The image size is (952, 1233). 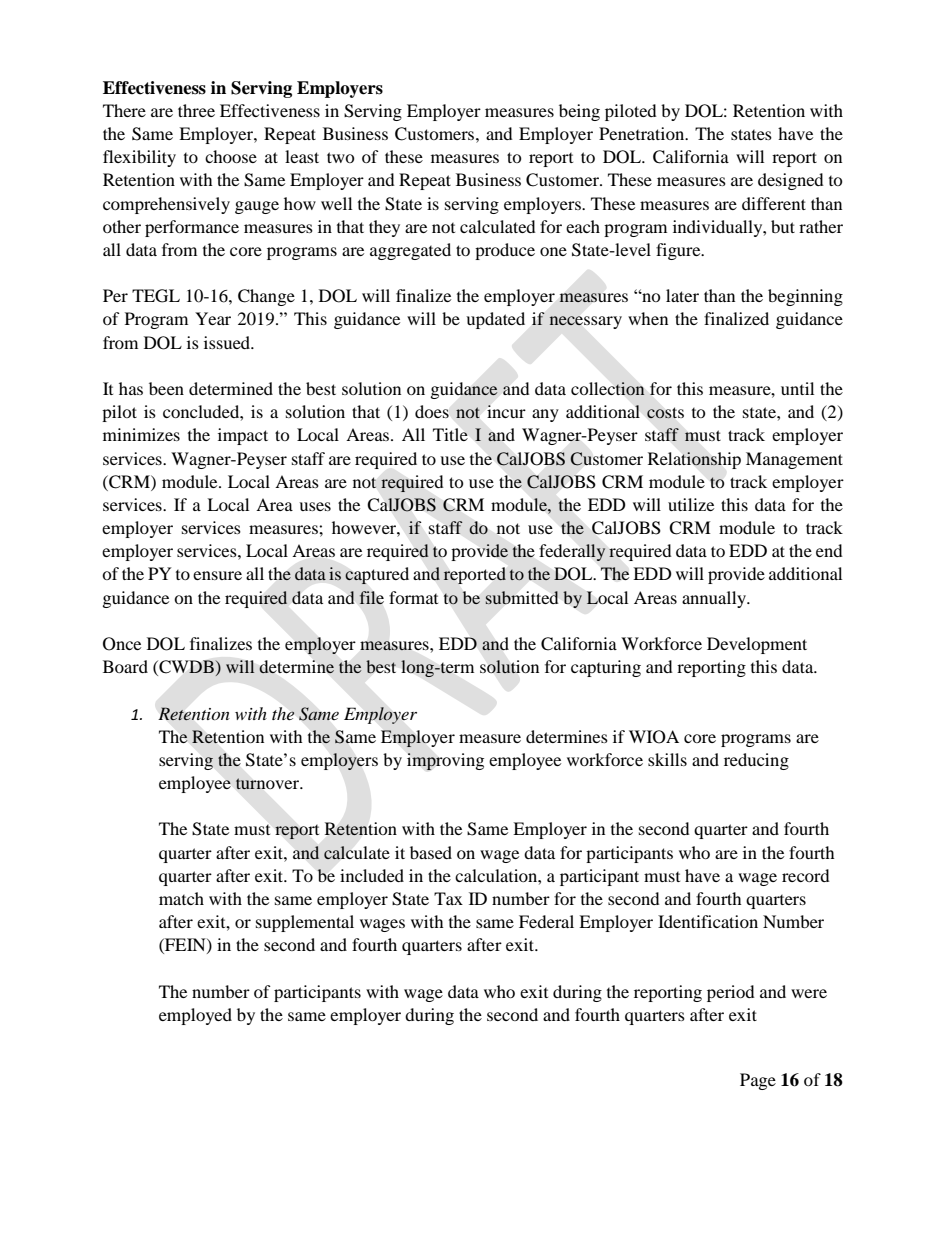 I want to click on employed, so click(x=195, y=1016).
